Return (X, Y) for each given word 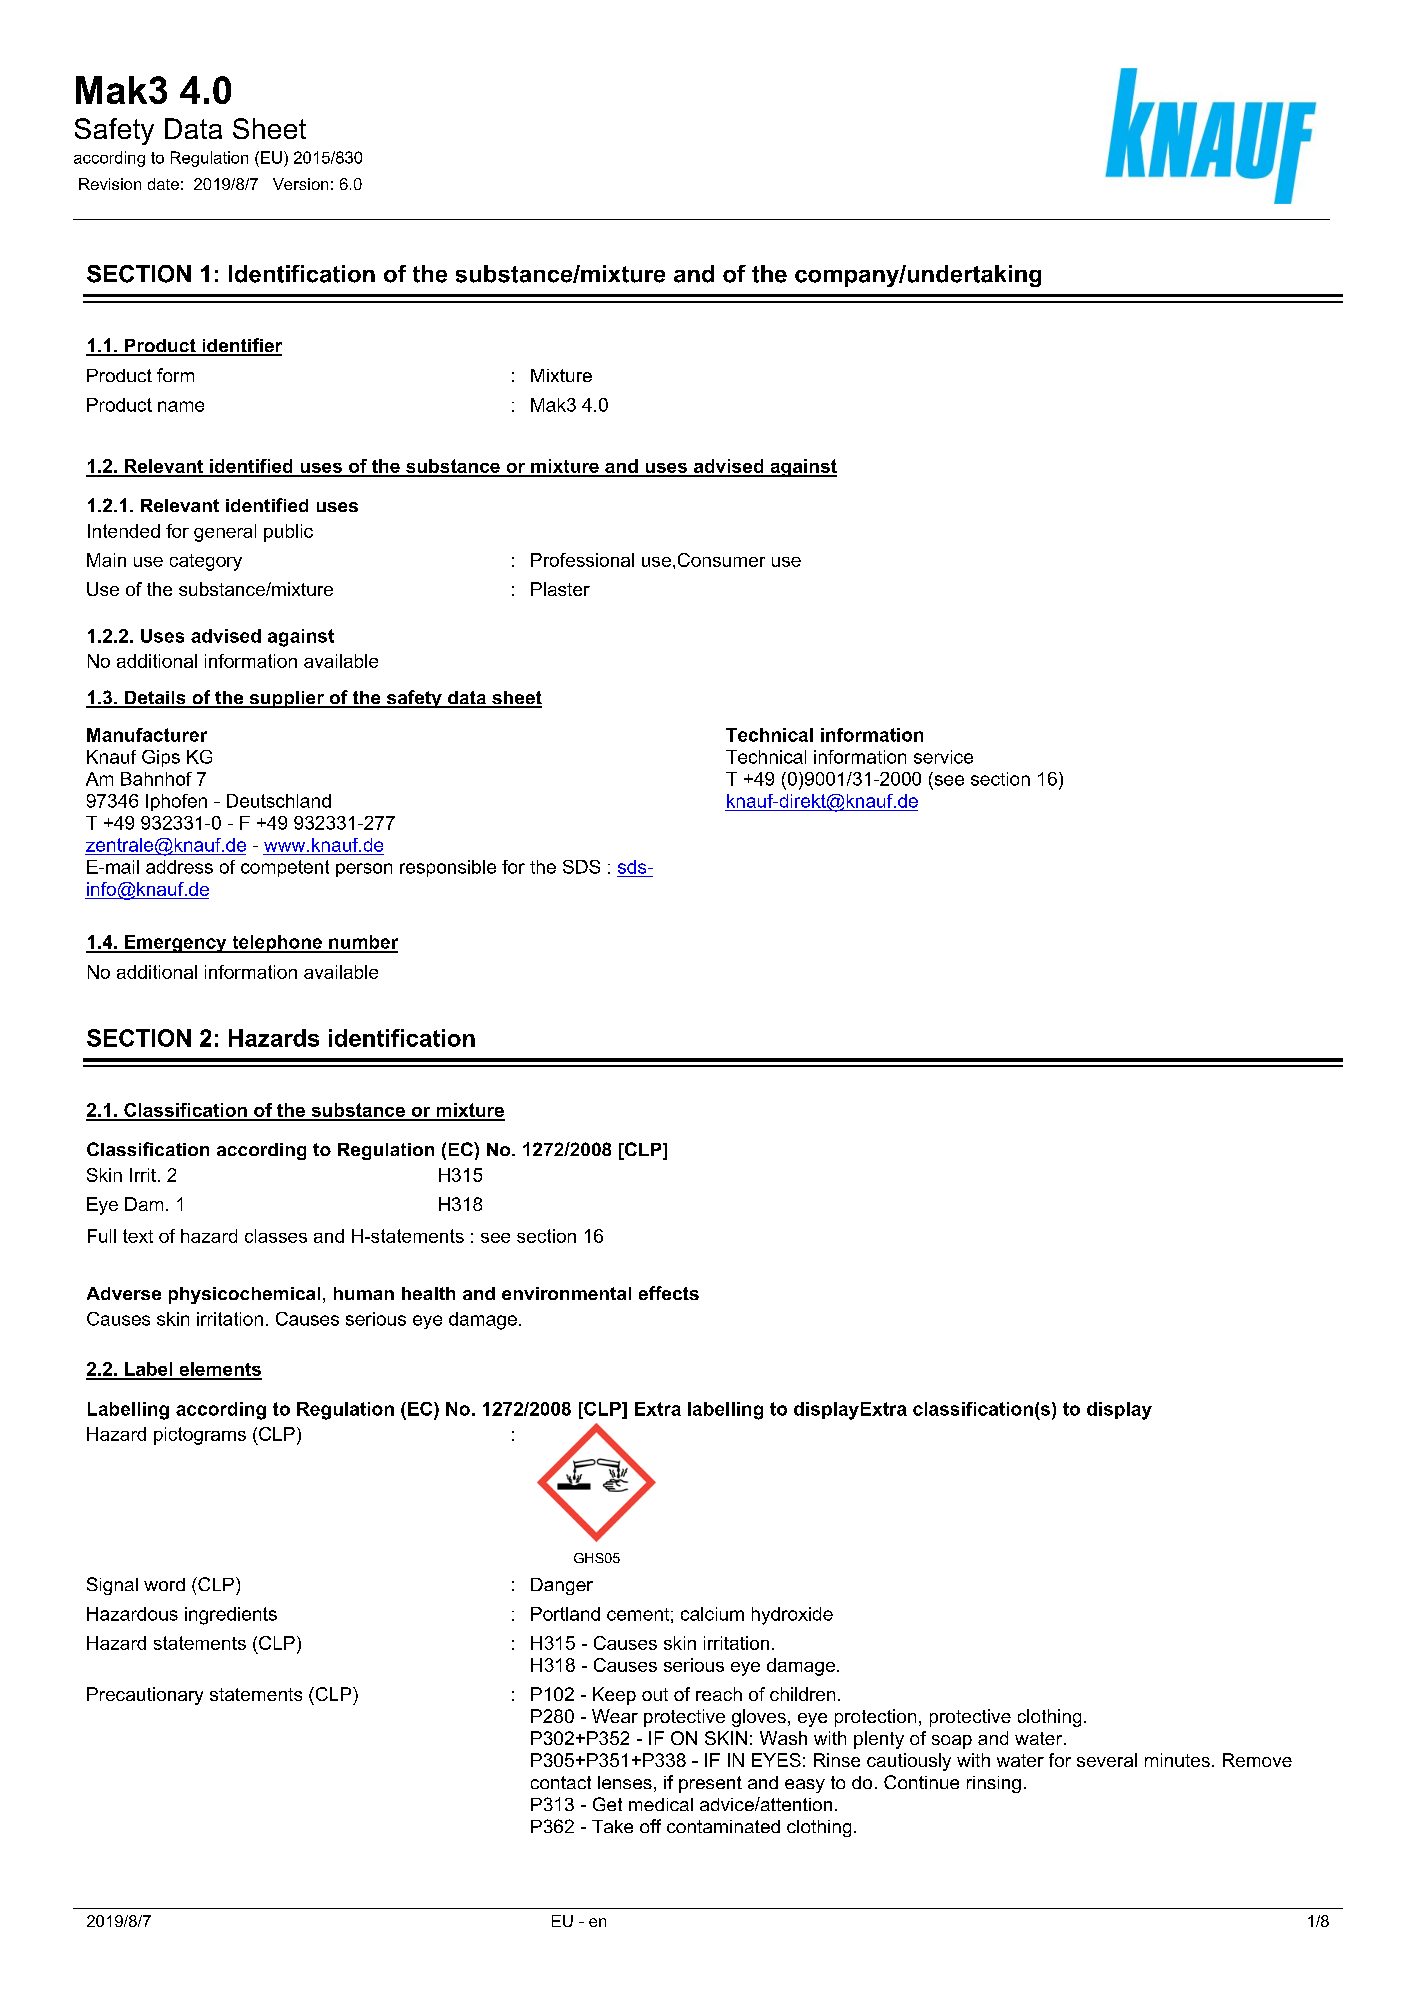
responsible (448, 868)
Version (300, 184)
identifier (241, 346)
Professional (582, 560)
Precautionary (145, 1696)
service (943, 757)
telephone (277, 944)
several (1107, 1760)
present (710, 1784)
